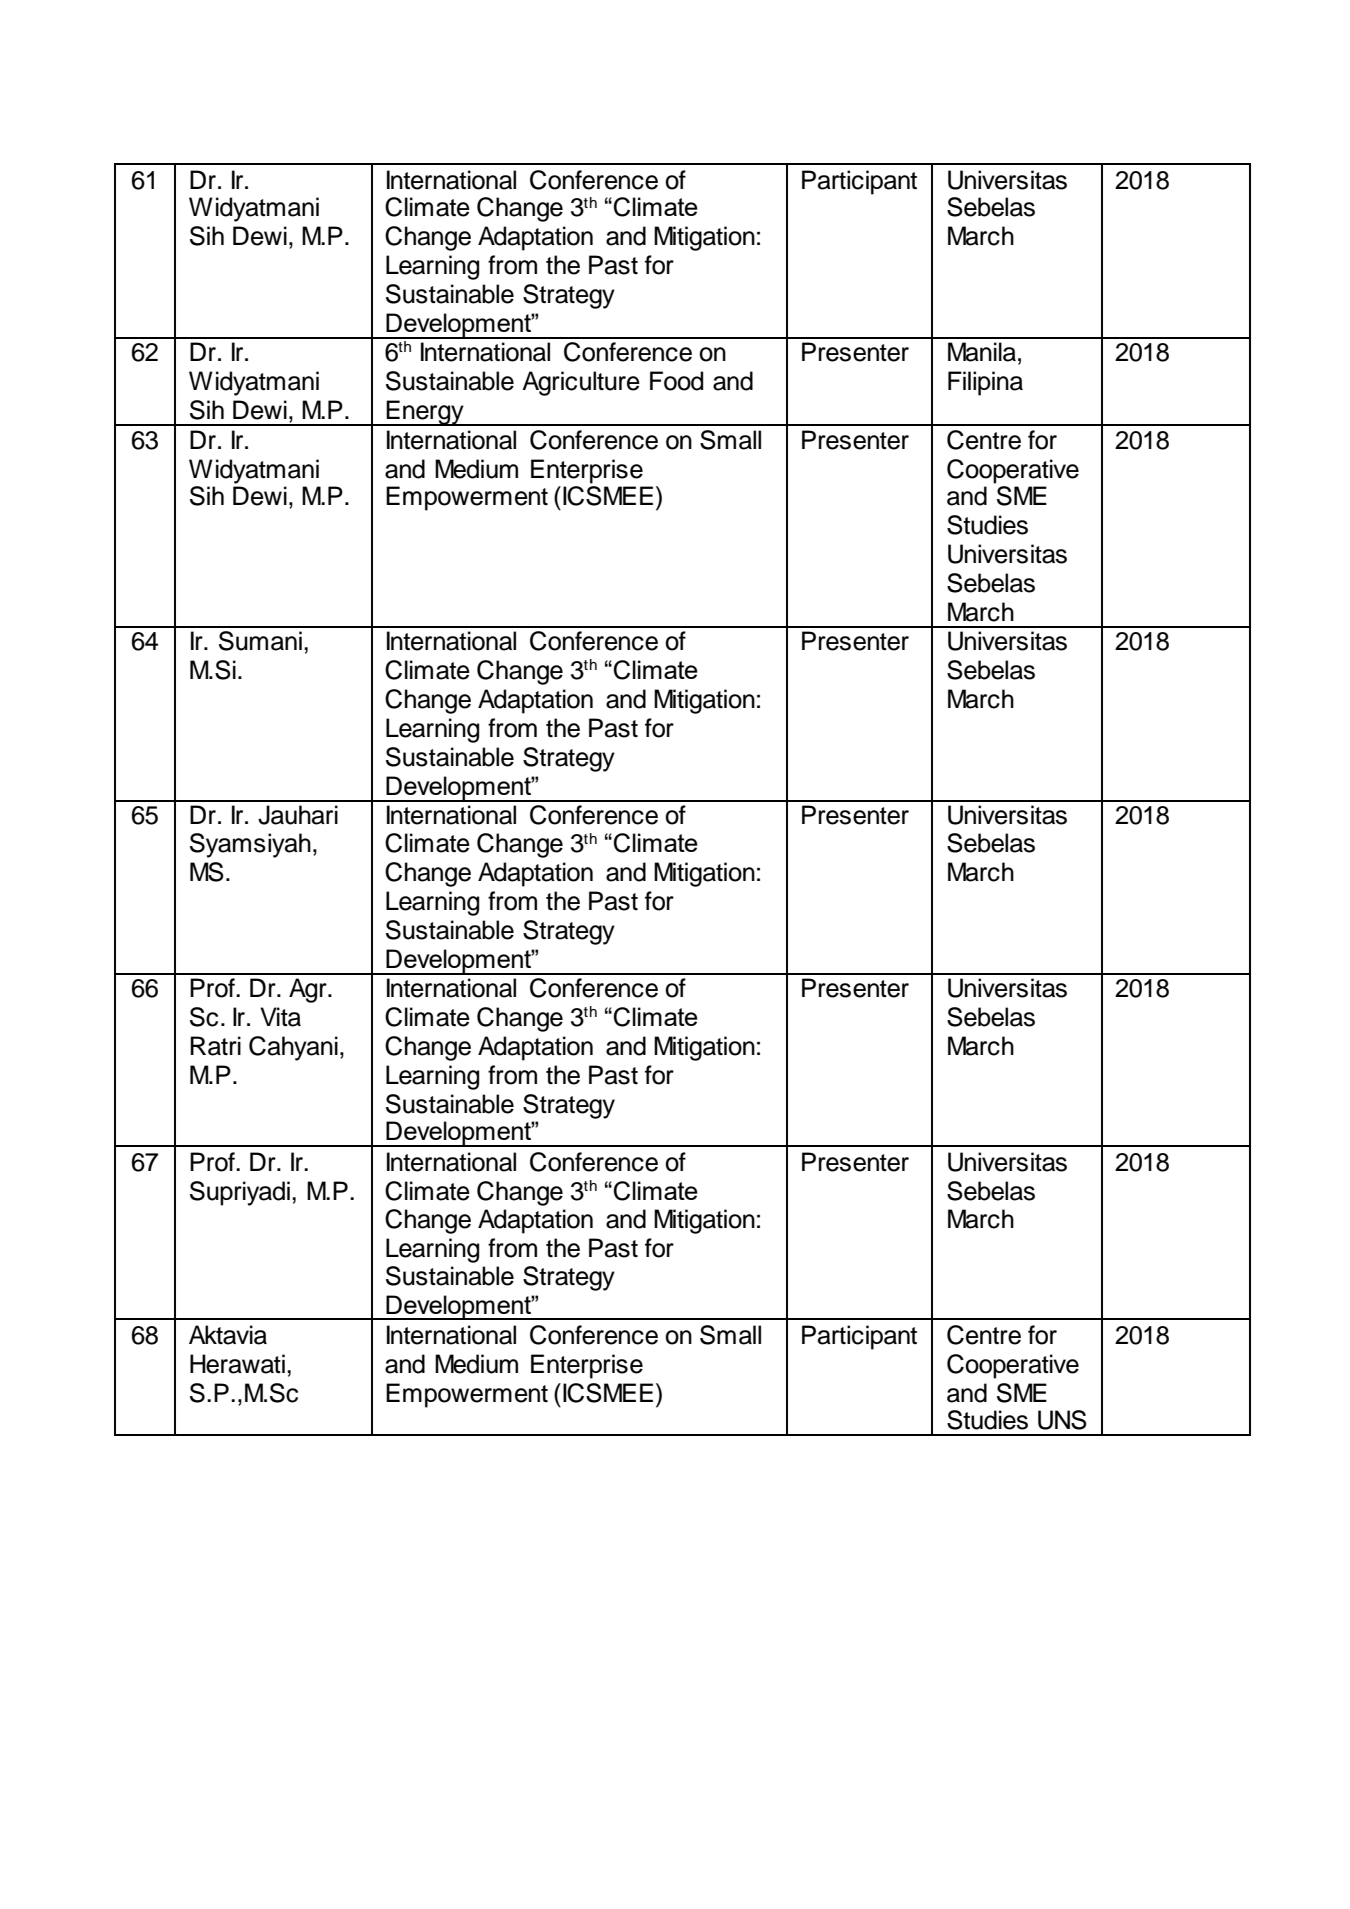 The image size is (1350, 1909). I want to click on Agriculture, so click(581, 383).
